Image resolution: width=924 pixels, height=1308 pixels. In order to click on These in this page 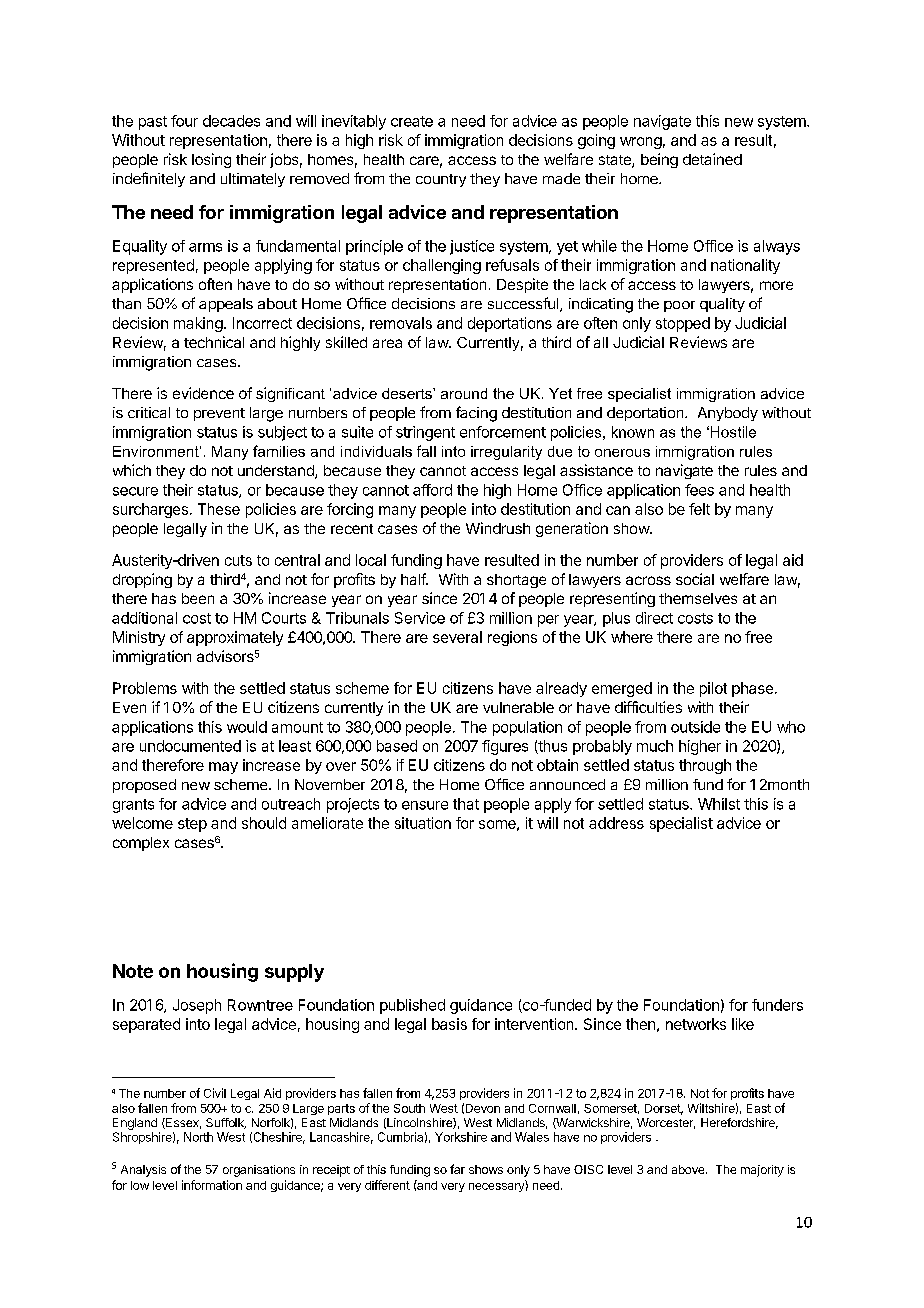, I will do `click(219, 509)`.
